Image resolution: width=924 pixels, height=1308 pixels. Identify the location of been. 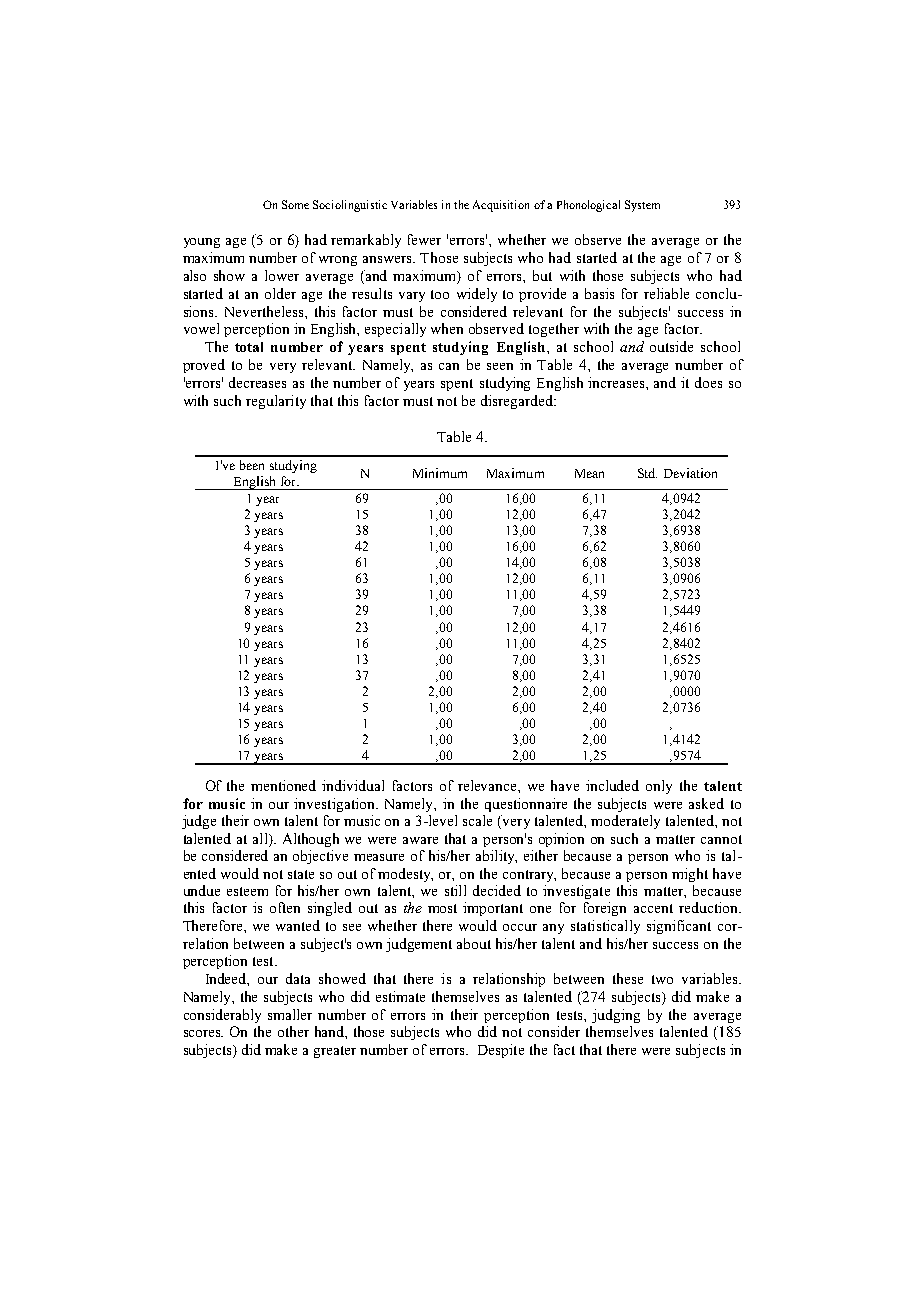
(252, 465).
